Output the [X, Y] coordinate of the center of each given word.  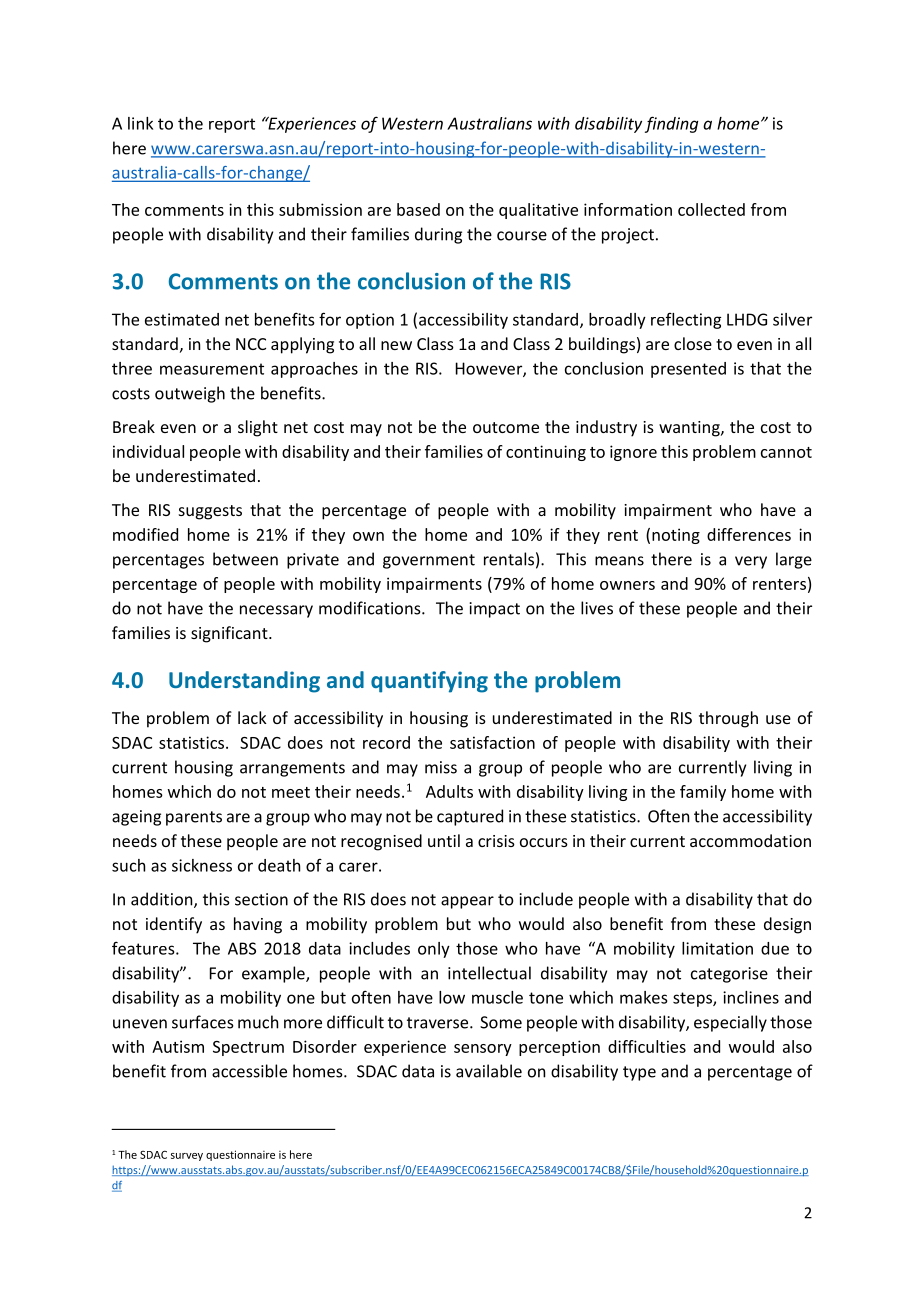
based [418, 209]
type [639, 1073]
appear [467, 902]
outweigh [190, 394]
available [489, 1071]
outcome [506, 427]
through [728, 719]
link [140, 123]
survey [187, 1157]
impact [494, 610]
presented [688, 370]
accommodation [750, 840]
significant [230, 634]
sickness [202, 865]
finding [671, 124]
